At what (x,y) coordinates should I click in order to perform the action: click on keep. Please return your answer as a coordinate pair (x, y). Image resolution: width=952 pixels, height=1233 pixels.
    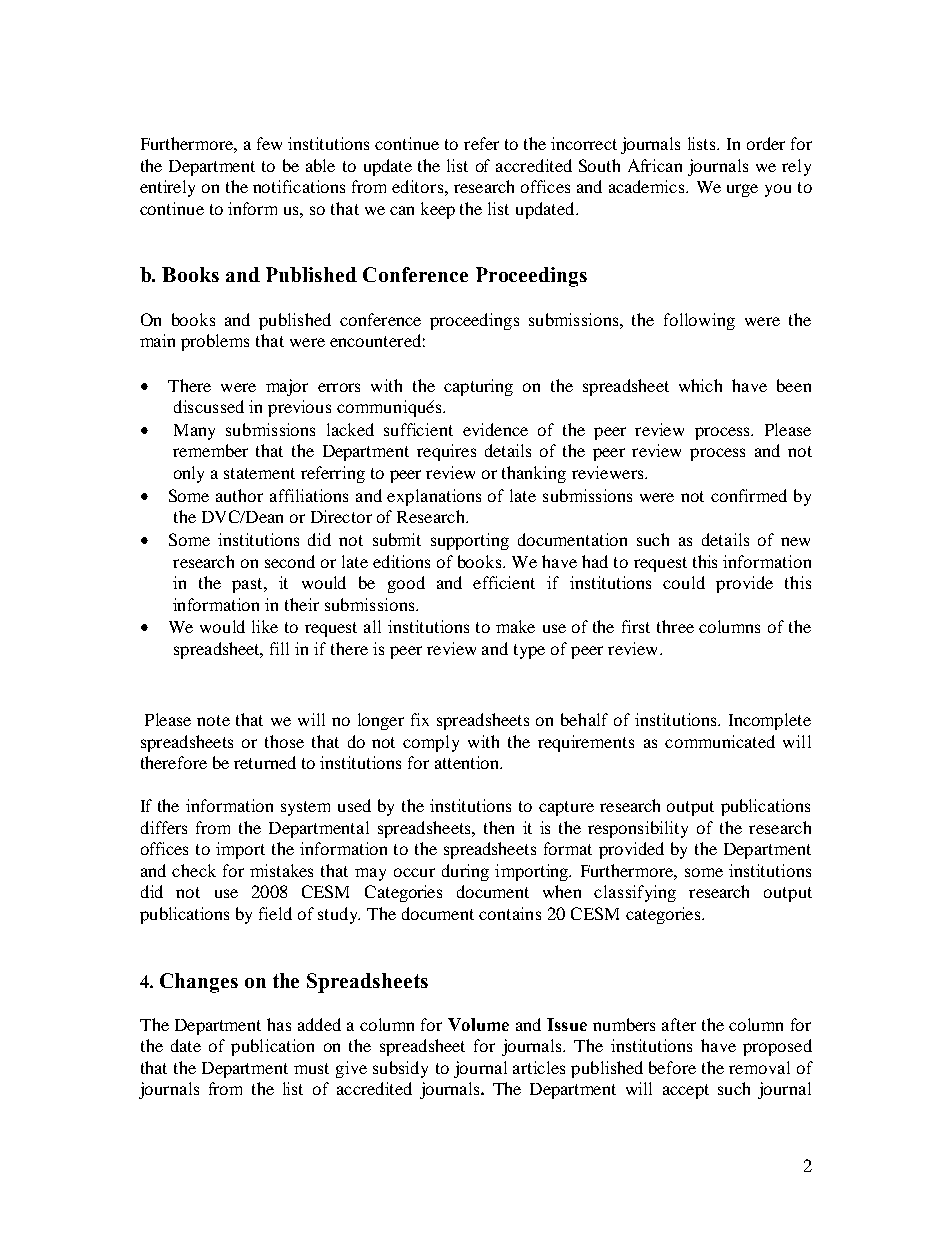
    Looking at the image, I should click on (438, 210).
